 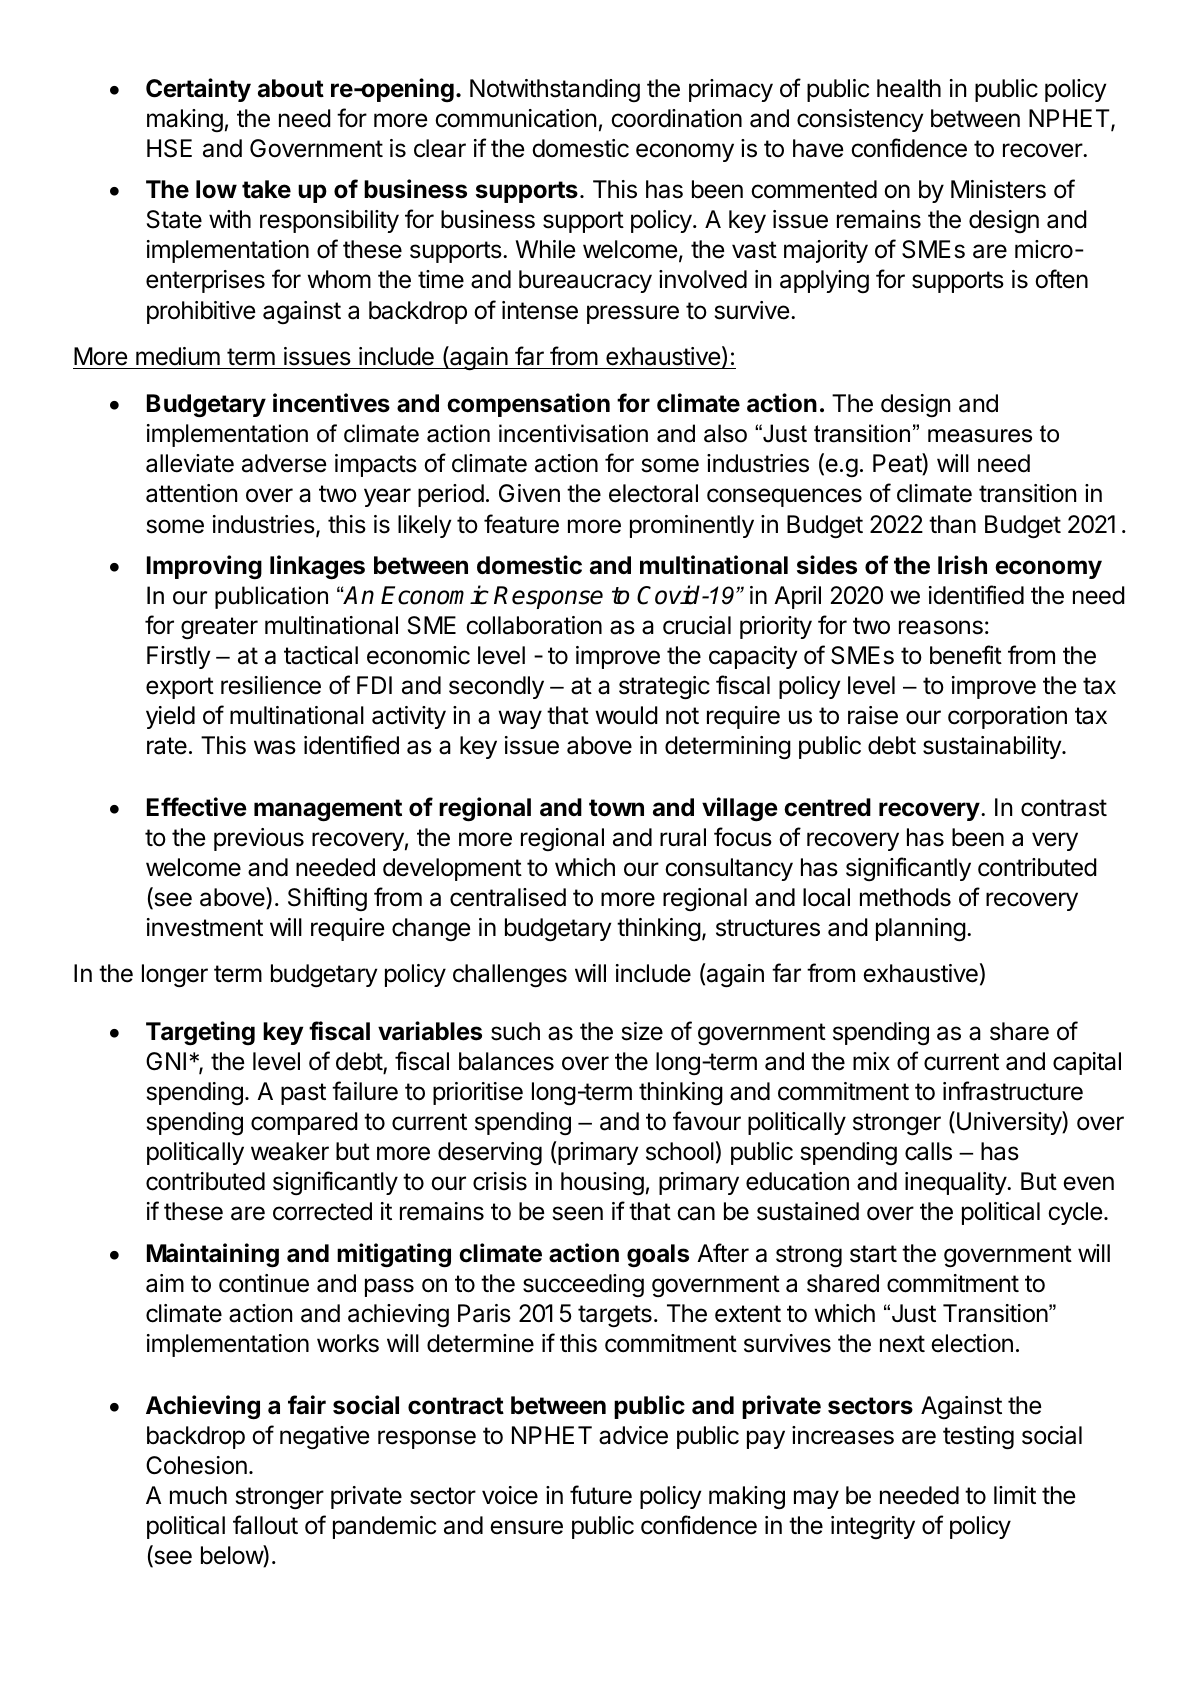 What do you see at coordinates (680, 1151) in the image?
I see `school` at bounding box center [680, 1151].
